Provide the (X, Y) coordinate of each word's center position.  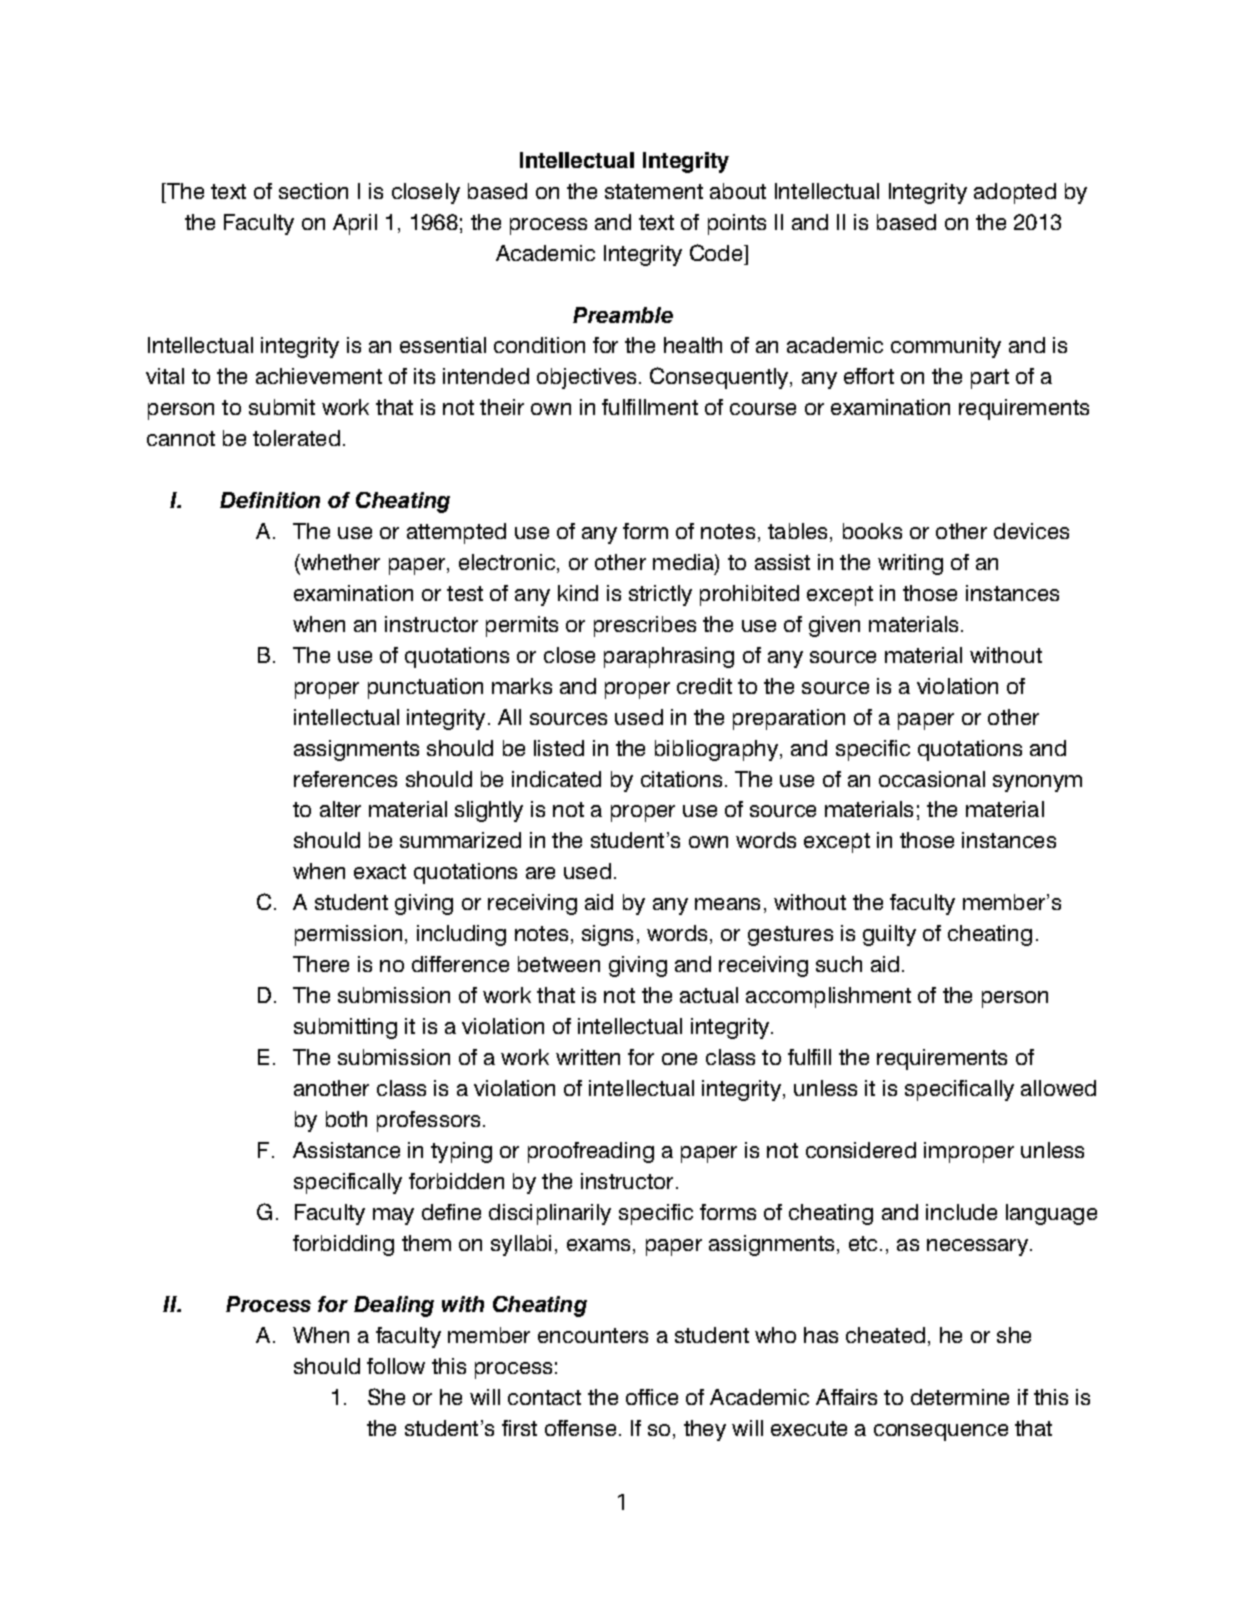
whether (339, 562)
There (321, 964)
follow (396, 1366)
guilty (889, 935)
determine (960, 1397)
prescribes (645, 626)
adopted (1015, 193)
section (313, 191)
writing (910, 564)
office (652, 1397)
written (588, 1057)
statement (654, 191)
